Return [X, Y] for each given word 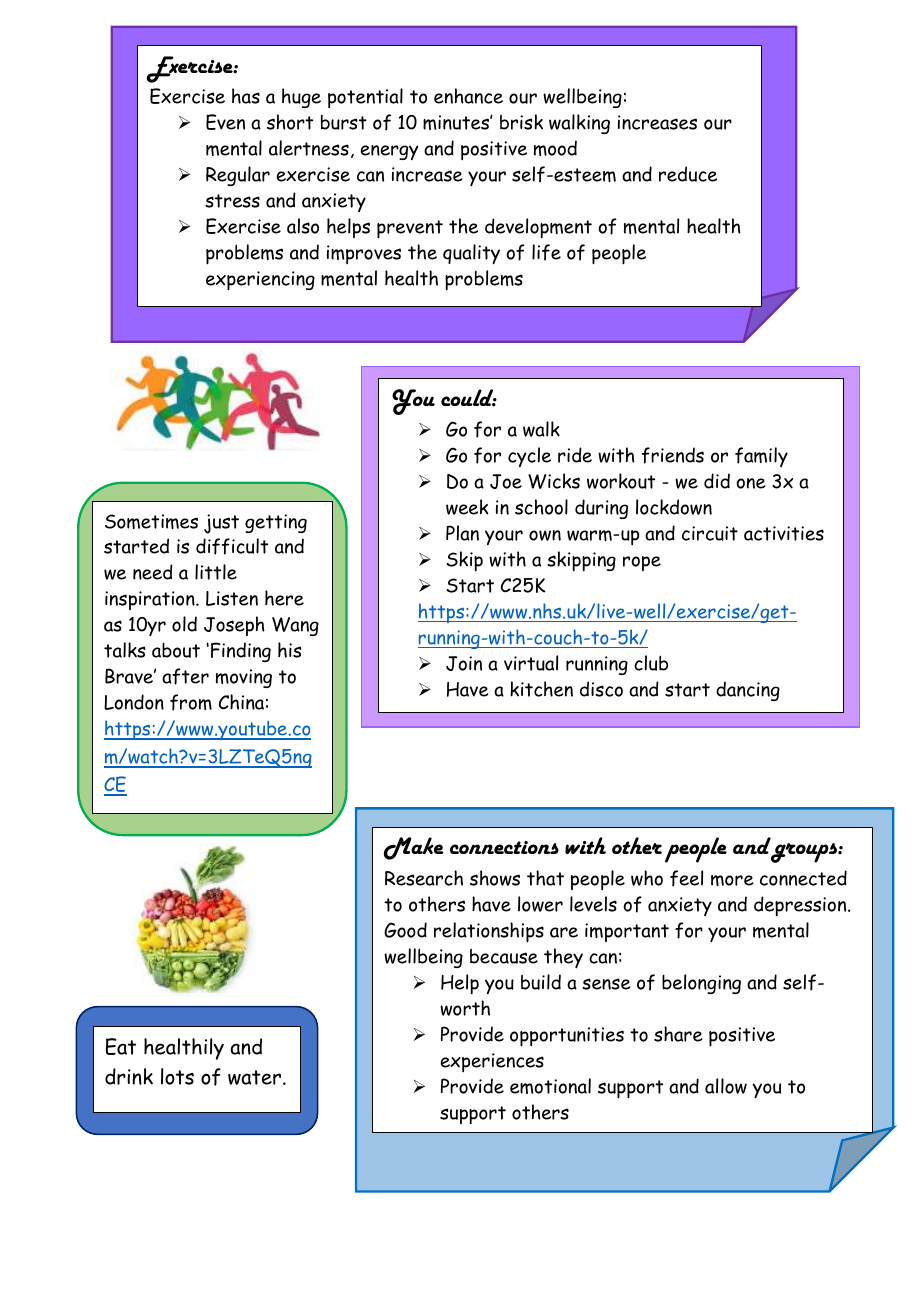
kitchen [541, 689]
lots [177, 1076]
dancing [748, 691]
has [246, 96]
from [191, 702]
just [221, 524]
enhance [468, 96]
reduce [688, 174]
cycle [529, 457]
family [761, 457]
